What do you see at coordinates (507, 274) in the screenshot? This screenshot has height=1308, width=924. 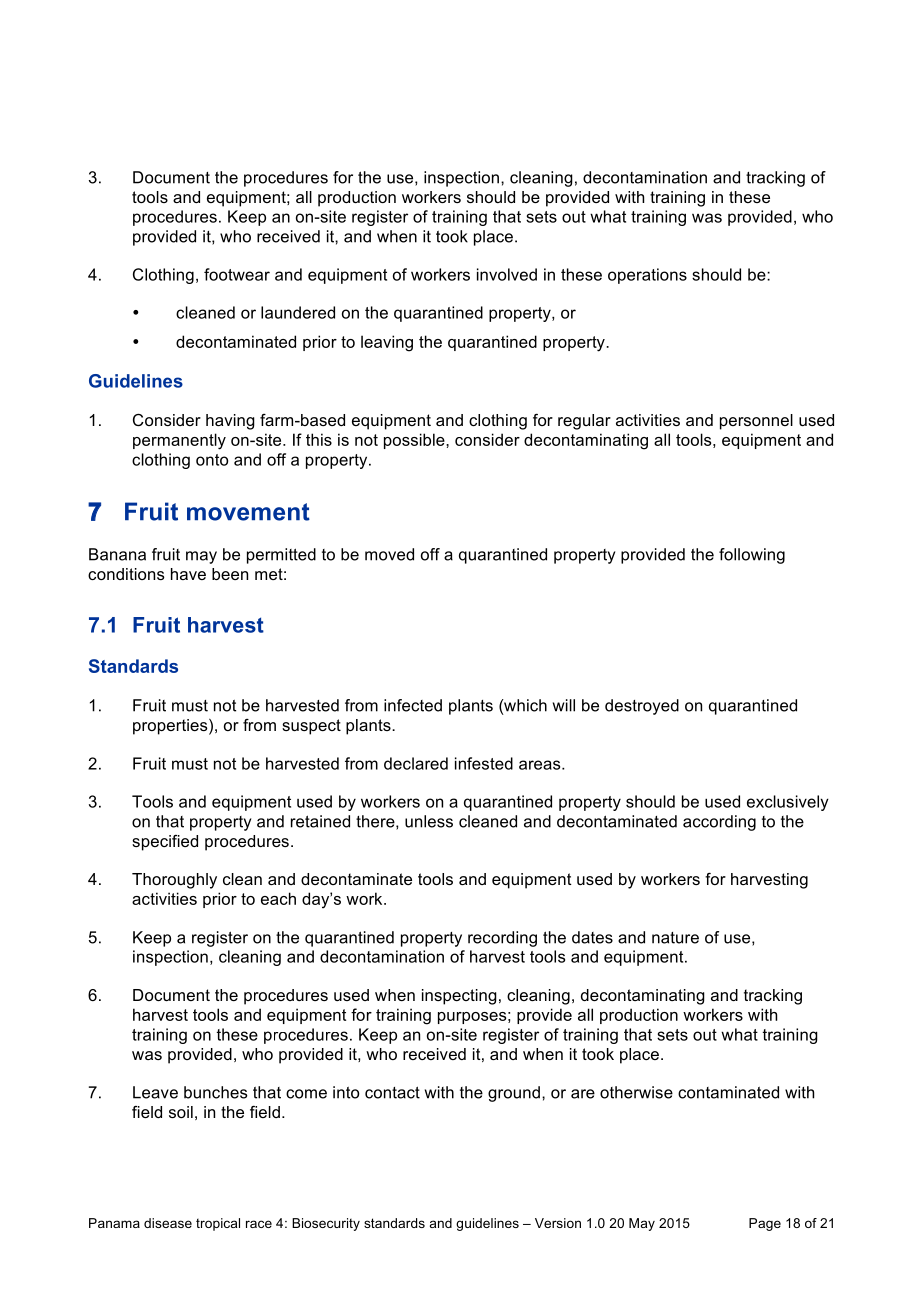 I see `involved` at bounding box center [507, 274].
